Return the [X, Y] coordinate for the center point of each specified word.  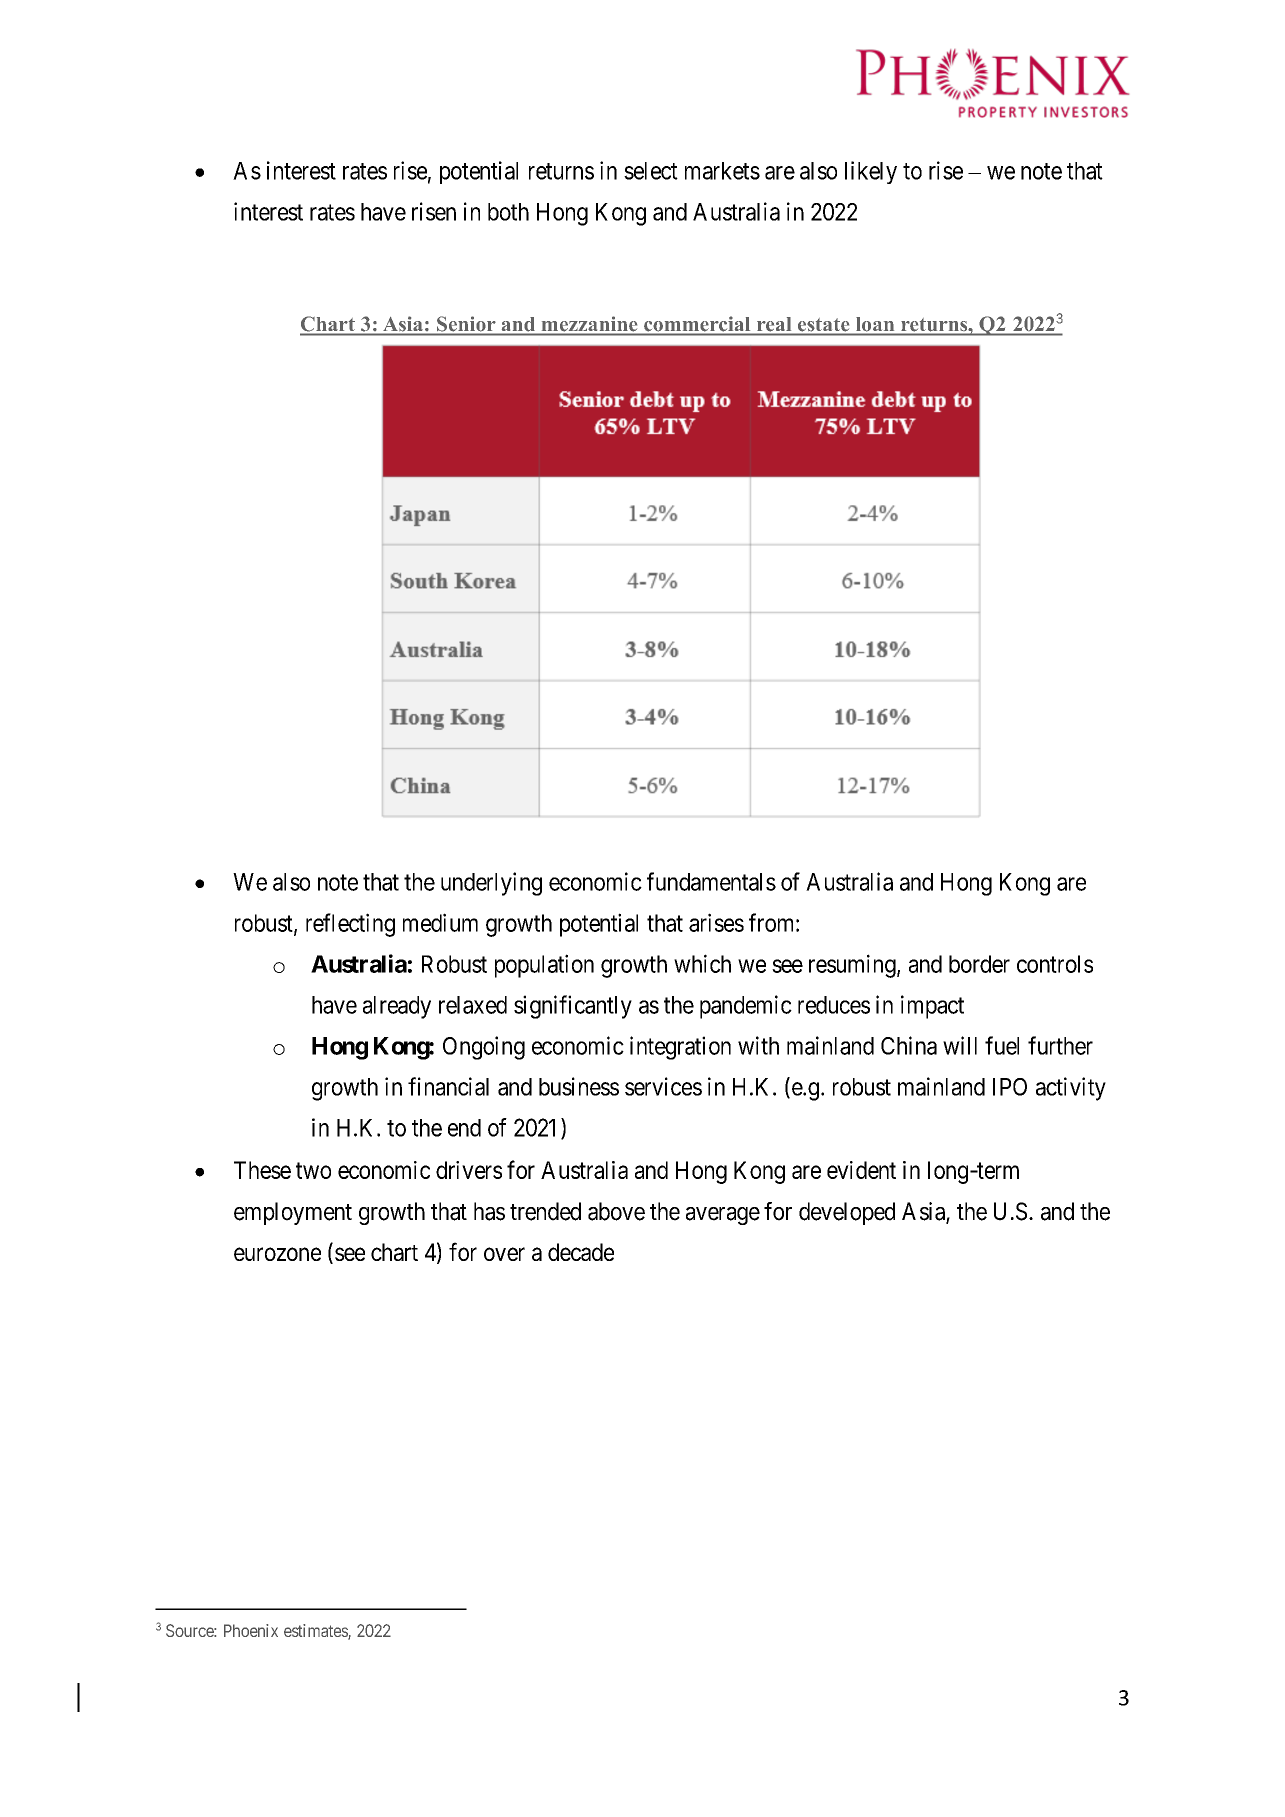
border [979, 964]
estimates [316, 1632]
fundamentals [711, 881]
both [508, 212]
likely [871, 172]
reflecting [350, 925]
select [651, 171]
